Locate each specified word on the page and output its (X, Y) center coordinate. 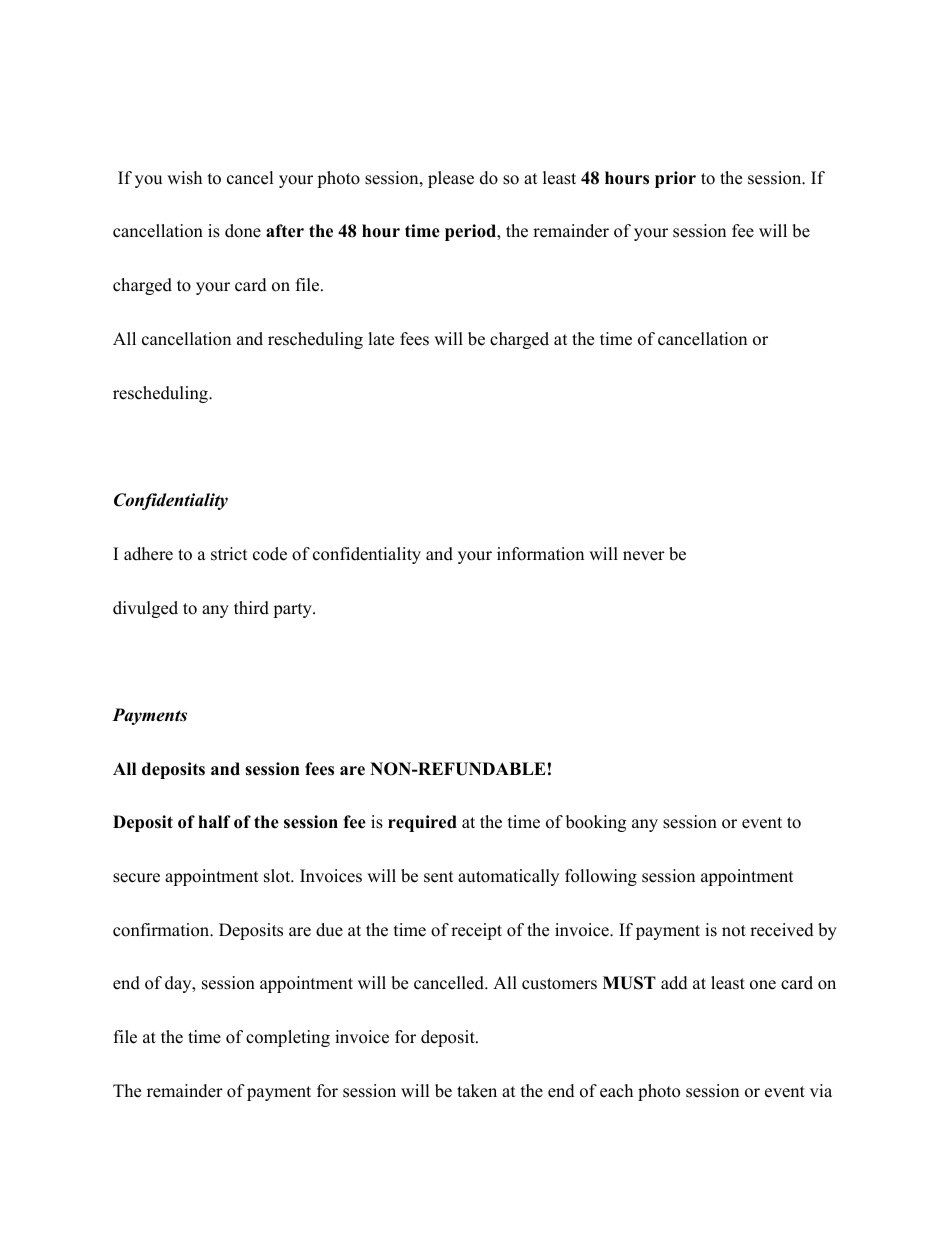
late (381, 339)
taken (477, 1091)
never (644, 556)
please (451, 179)
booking (596, 823)
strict (229, 554)
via (821, 1090)
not (734, 931)
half (214, 821)
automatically (508, 877)
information (540, 554)
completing (288, 1038)
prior (675, 179)
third (251, 608)
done (243, 231)
